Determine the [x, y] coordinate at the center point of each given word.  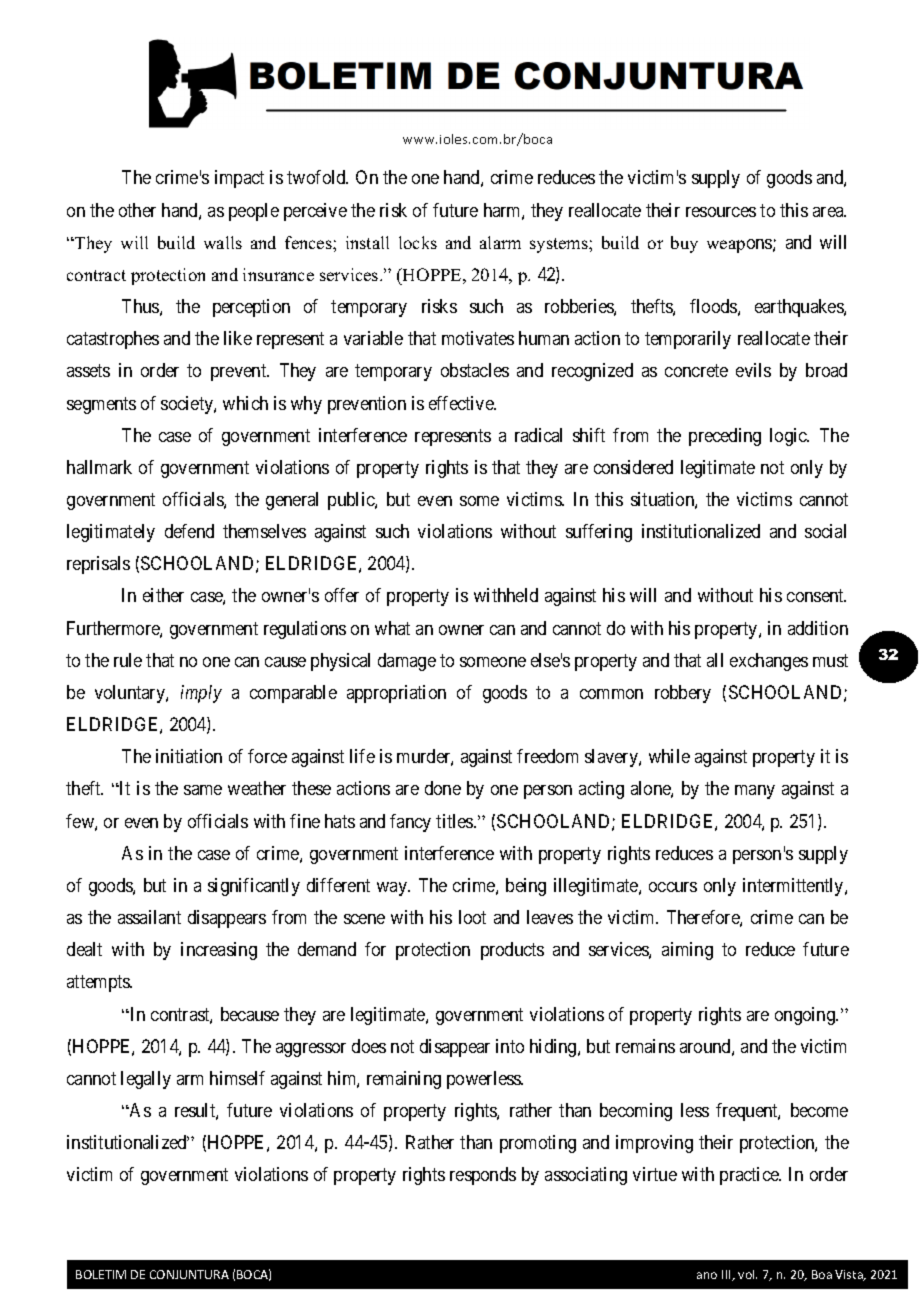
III [727, 1275]
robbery [683, 694]
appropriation [396, 694]
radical [538, 435]
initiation [189, 756]
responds [483, 1176]
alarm [500, 242]
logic [789, 437]
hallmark [99, 467]
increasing [219, 951]
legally [146, 1080]
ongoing [806, 1016]
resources [721, 212]
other [137, 210]
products [512, 951]
